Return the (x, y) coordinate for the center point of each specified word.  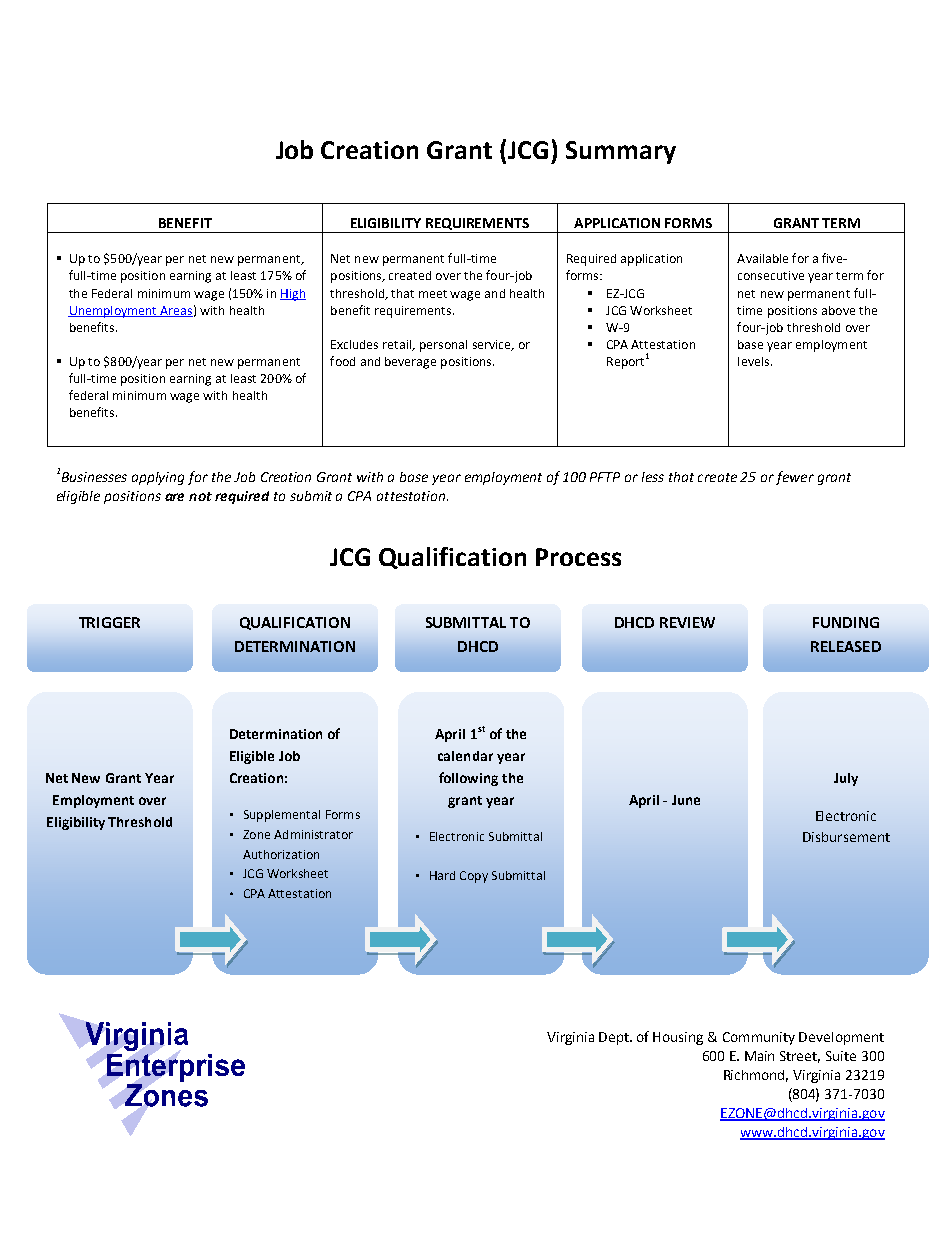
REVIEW (687, 622)
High (293, 295)
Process (578, 557)
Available (762, 258)
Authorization (281, 854)
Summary (621, 152)
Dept (615, 1038)
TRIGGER (109, 622)
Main (759, 1056)
